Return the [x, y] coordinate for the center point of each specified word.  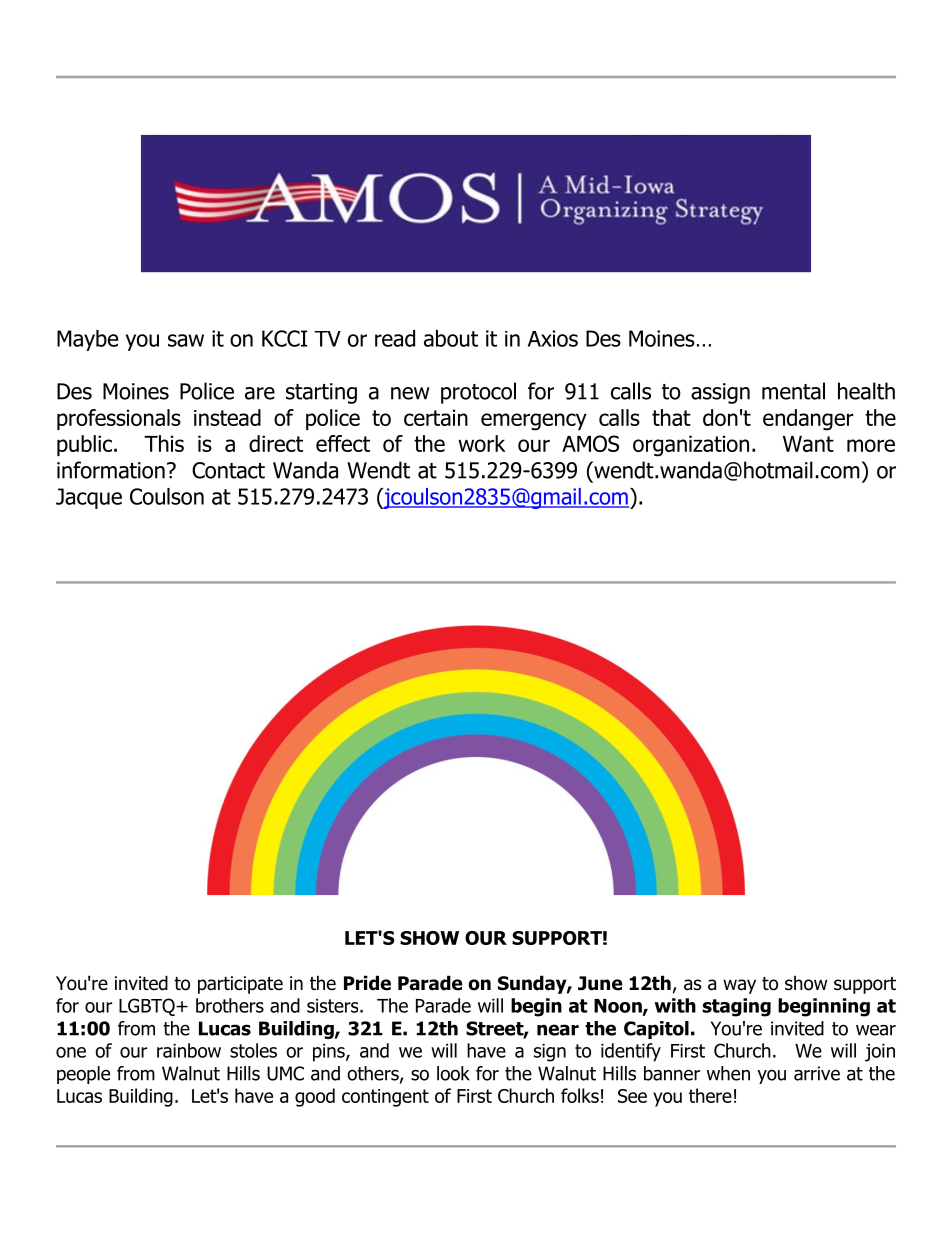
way [739, 986]
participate [240, 985]
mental [793, 391]
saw [186, 340]
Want [808, 444]
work [482, 443]
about [451, 338]
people [83, 1075]
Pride [367, 983]
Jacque [89, 498]
